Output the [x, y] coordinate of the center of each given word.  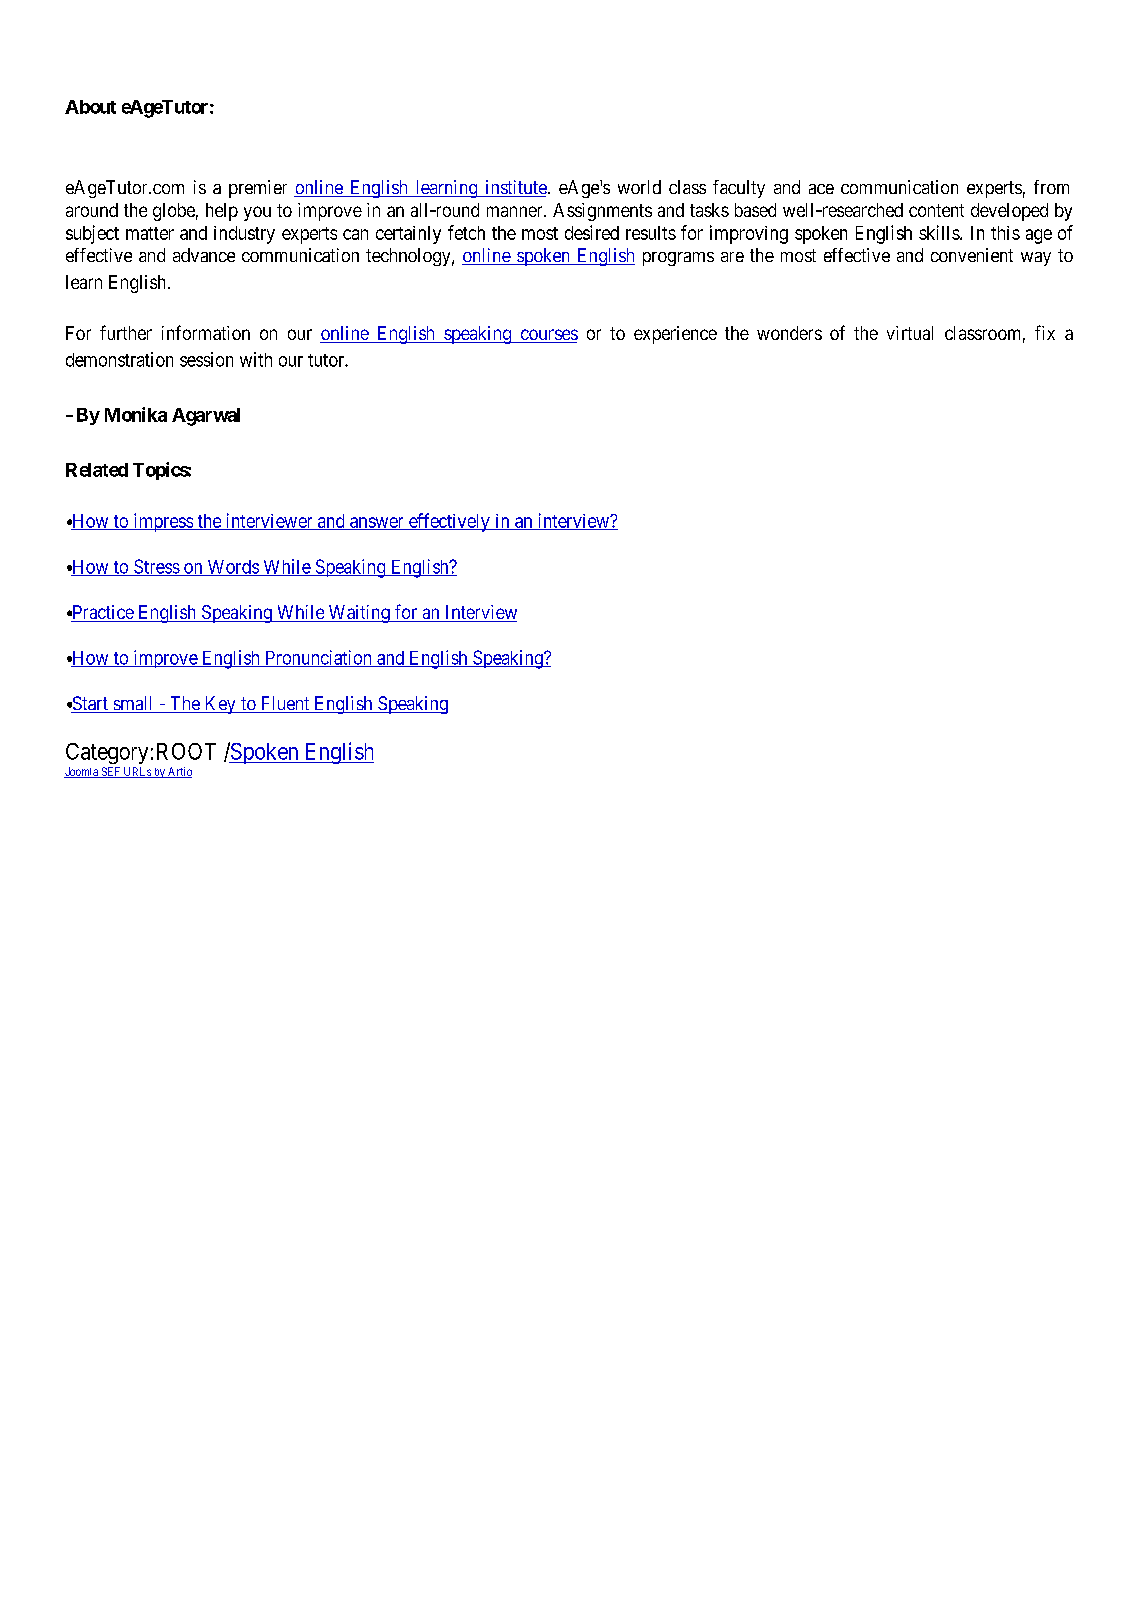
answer [377, 523]
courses [548, 336]
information [206, 332]
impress [162, 522]
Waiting [359, 614]
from [1051, 187]
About [90, 107]
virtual [910, 333]
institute [516, 188]
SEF [111, 772]
